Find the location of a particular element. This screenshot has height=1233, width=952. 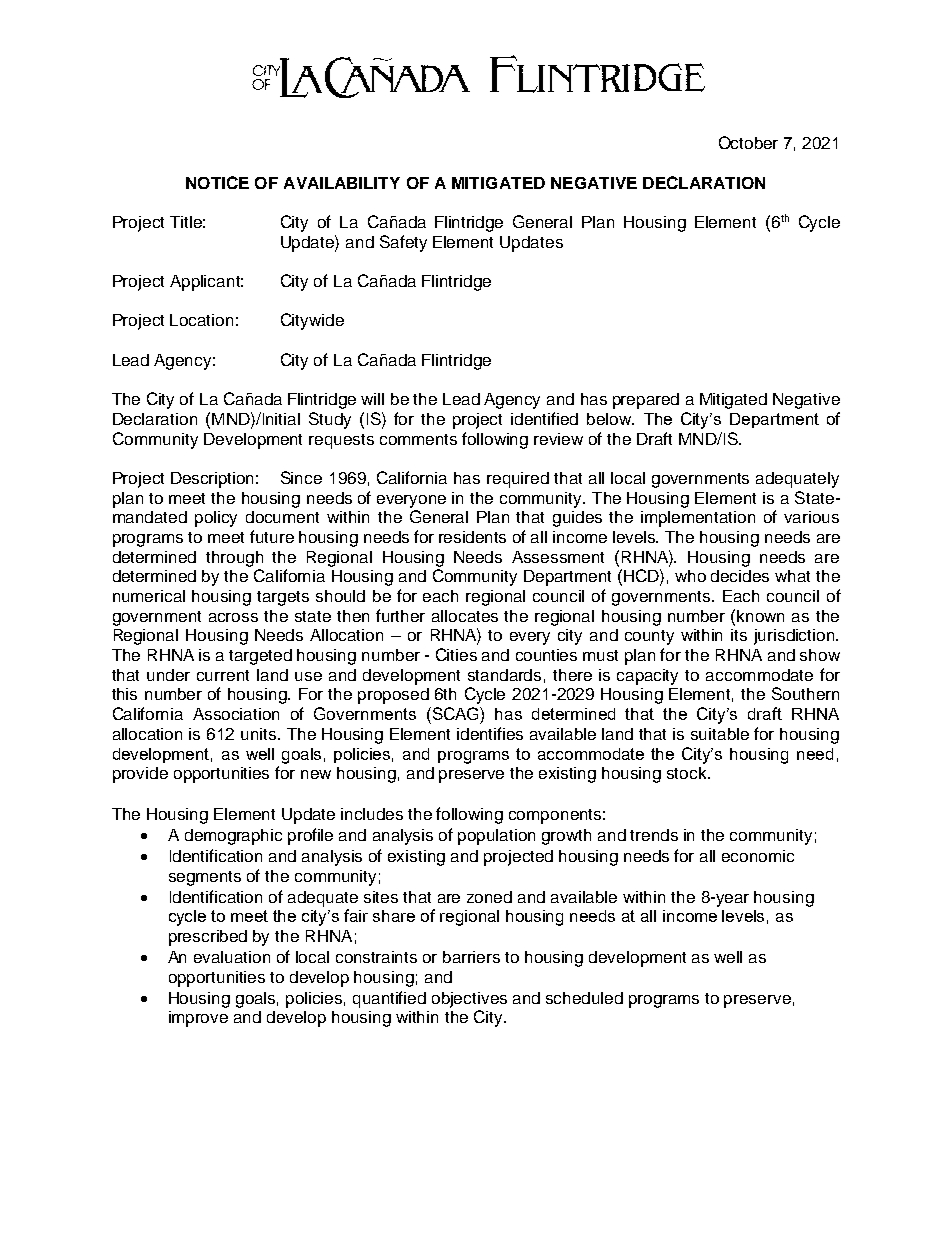

Study is located at coordinates (330, 420).
